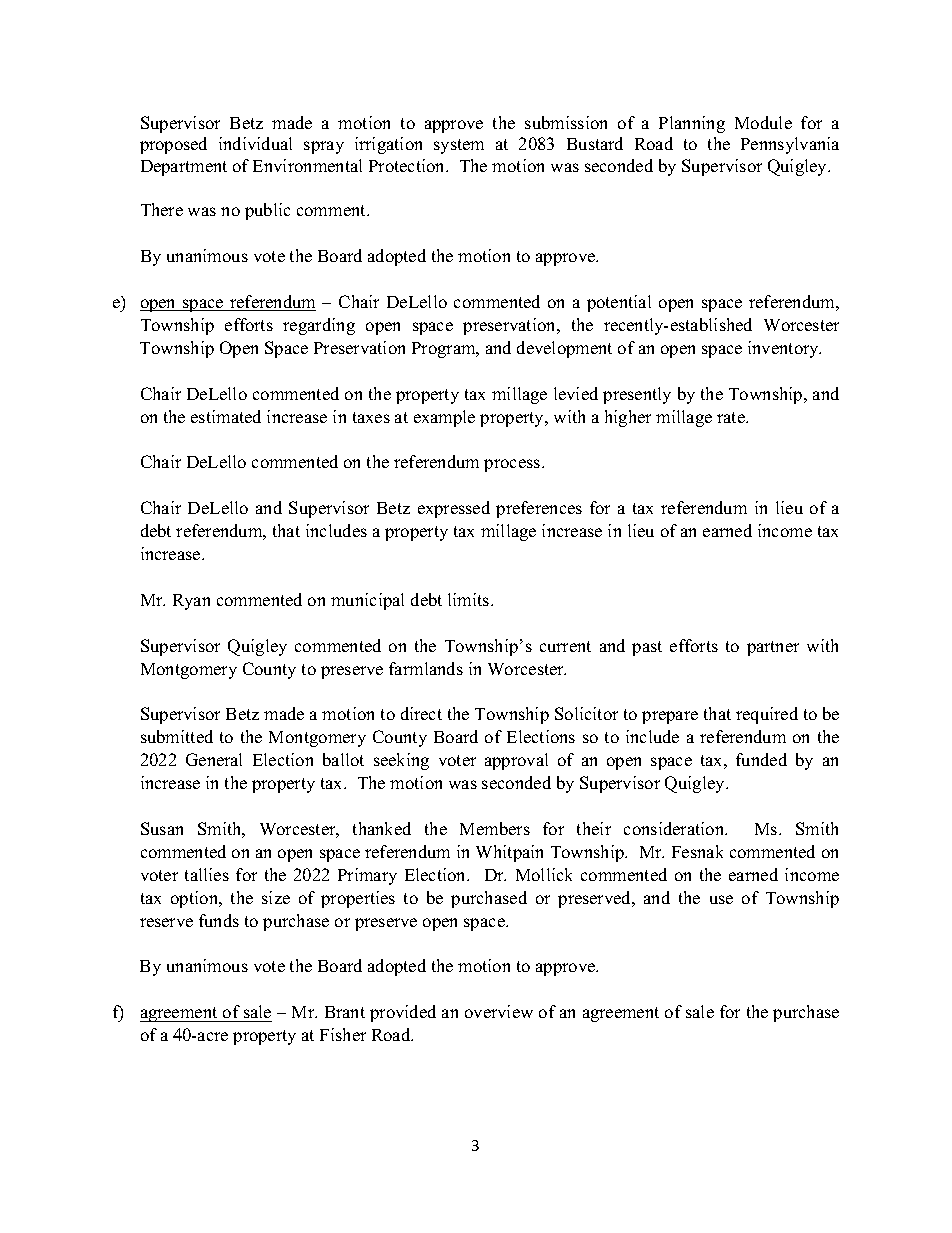  I want to click on Planning, so click(692, 124).
